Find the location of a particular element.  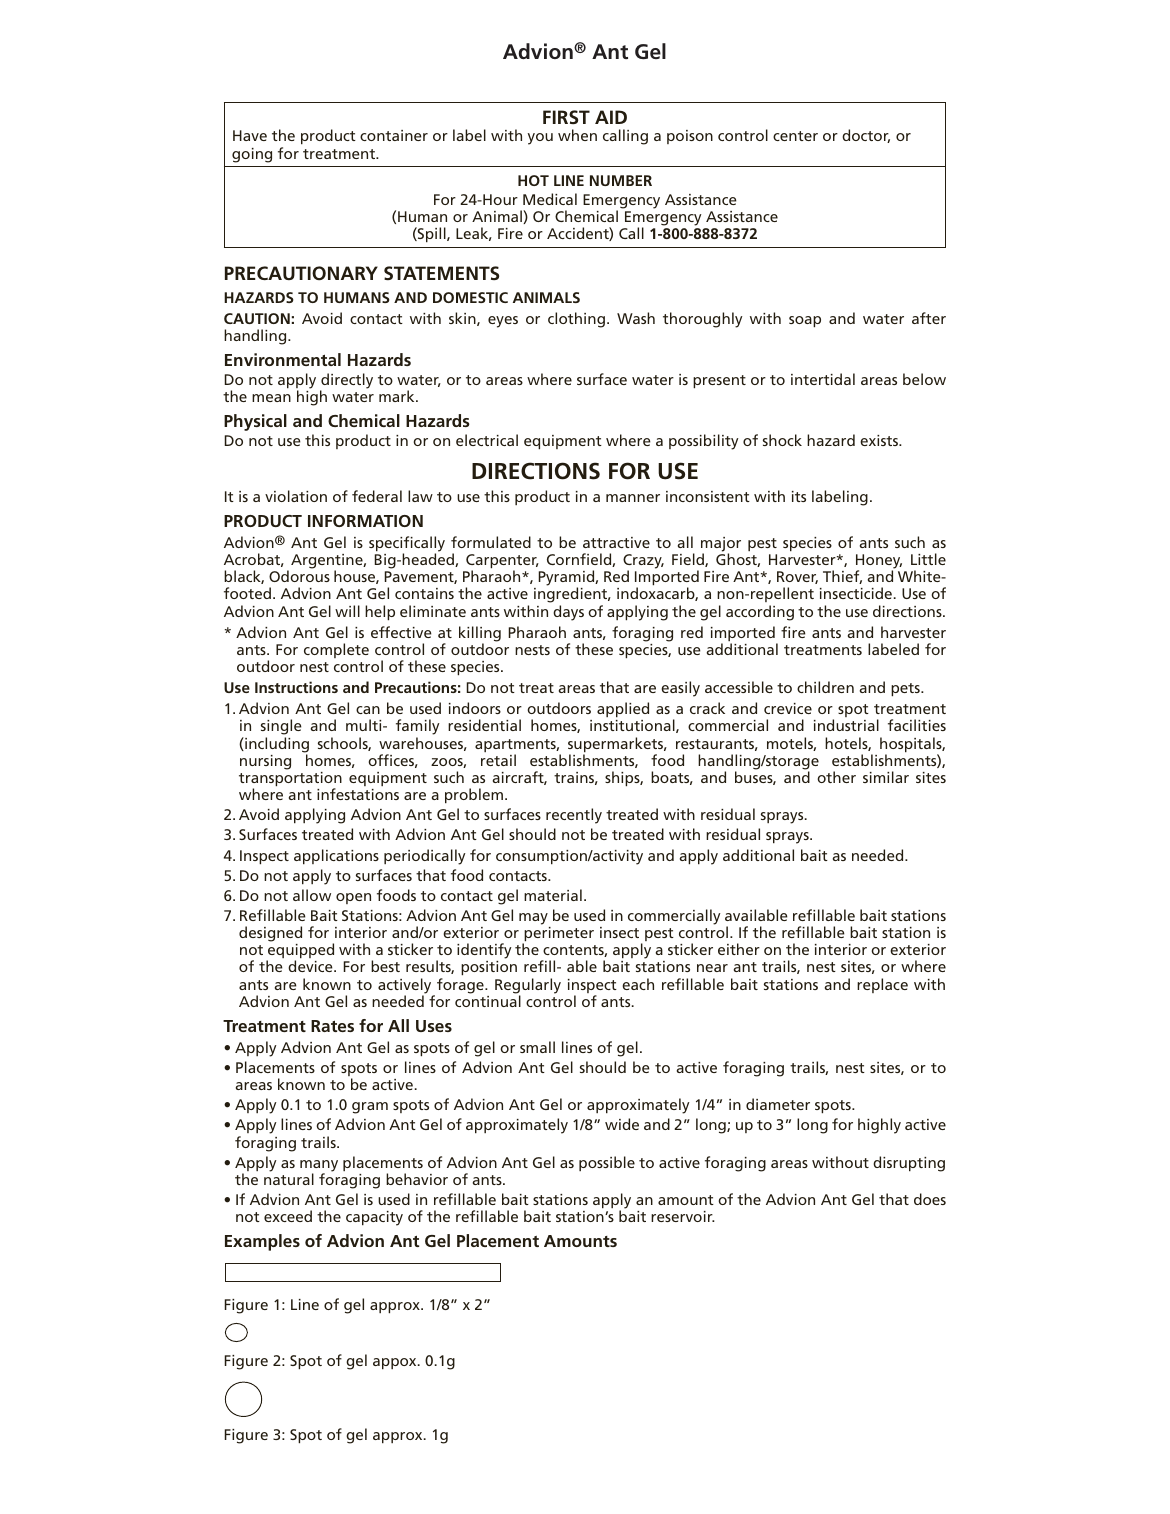

recently is located at coordinates (574, 816).
